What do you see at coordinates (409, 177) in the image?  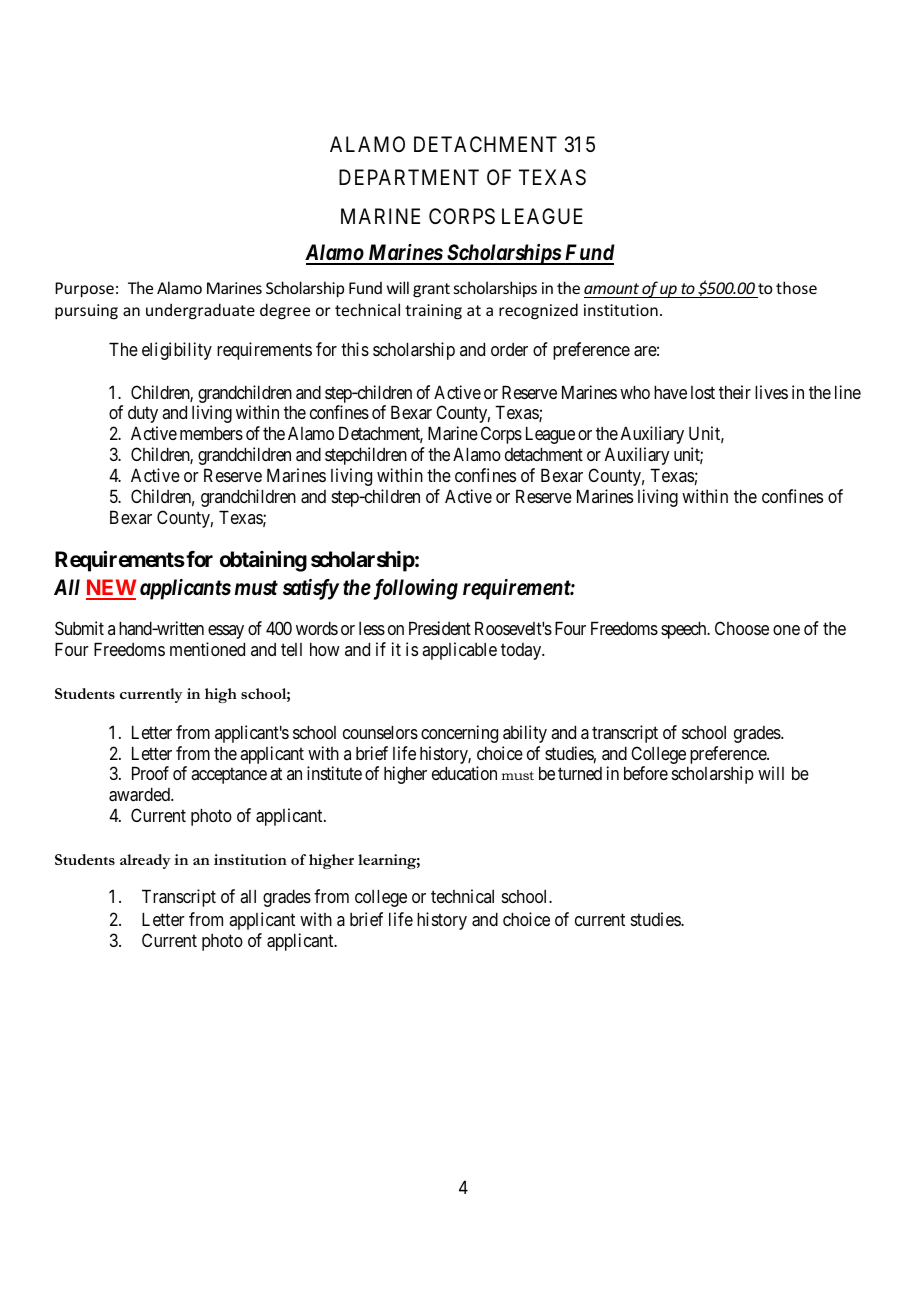 I see `DEPARTMENT` at bounding box center [409, 177].
